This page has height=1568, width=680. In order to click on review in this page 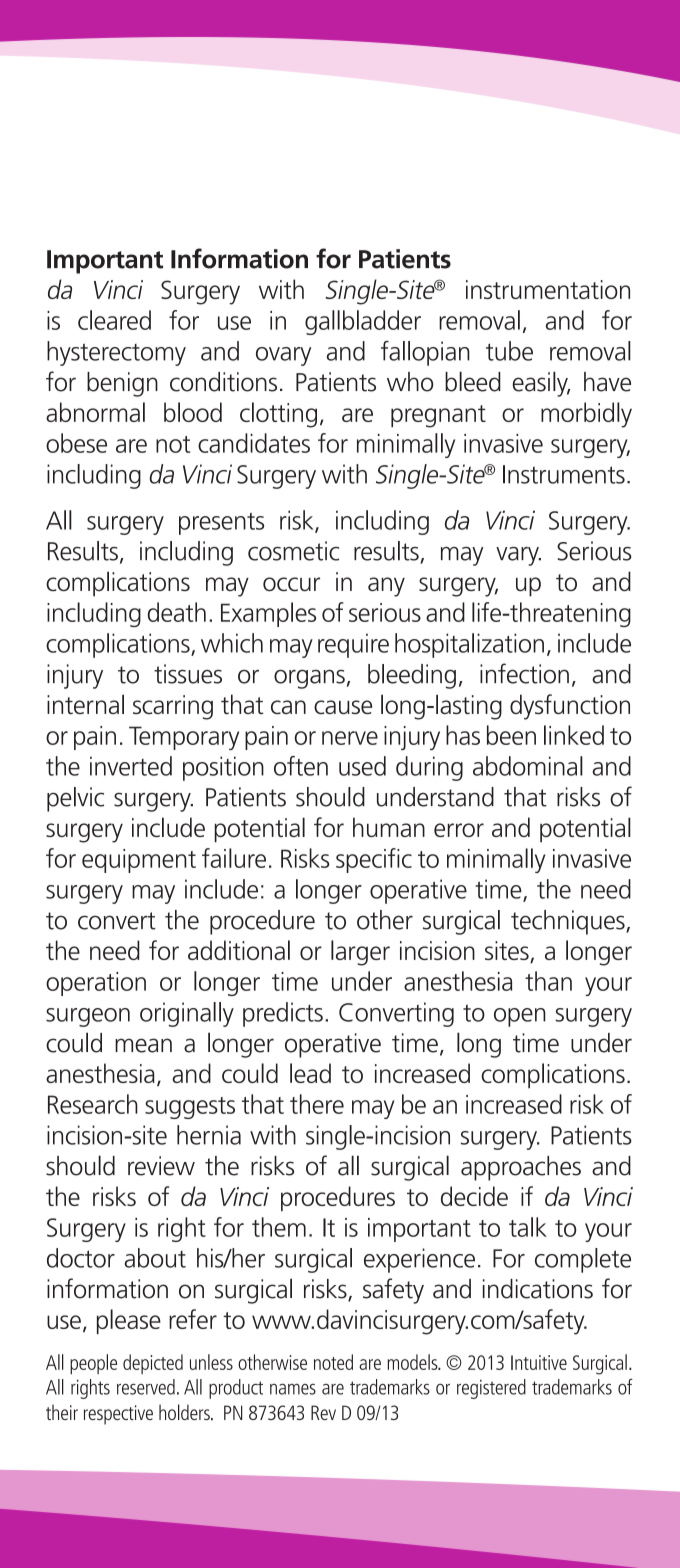, I will do `click(161, 1166)`.
